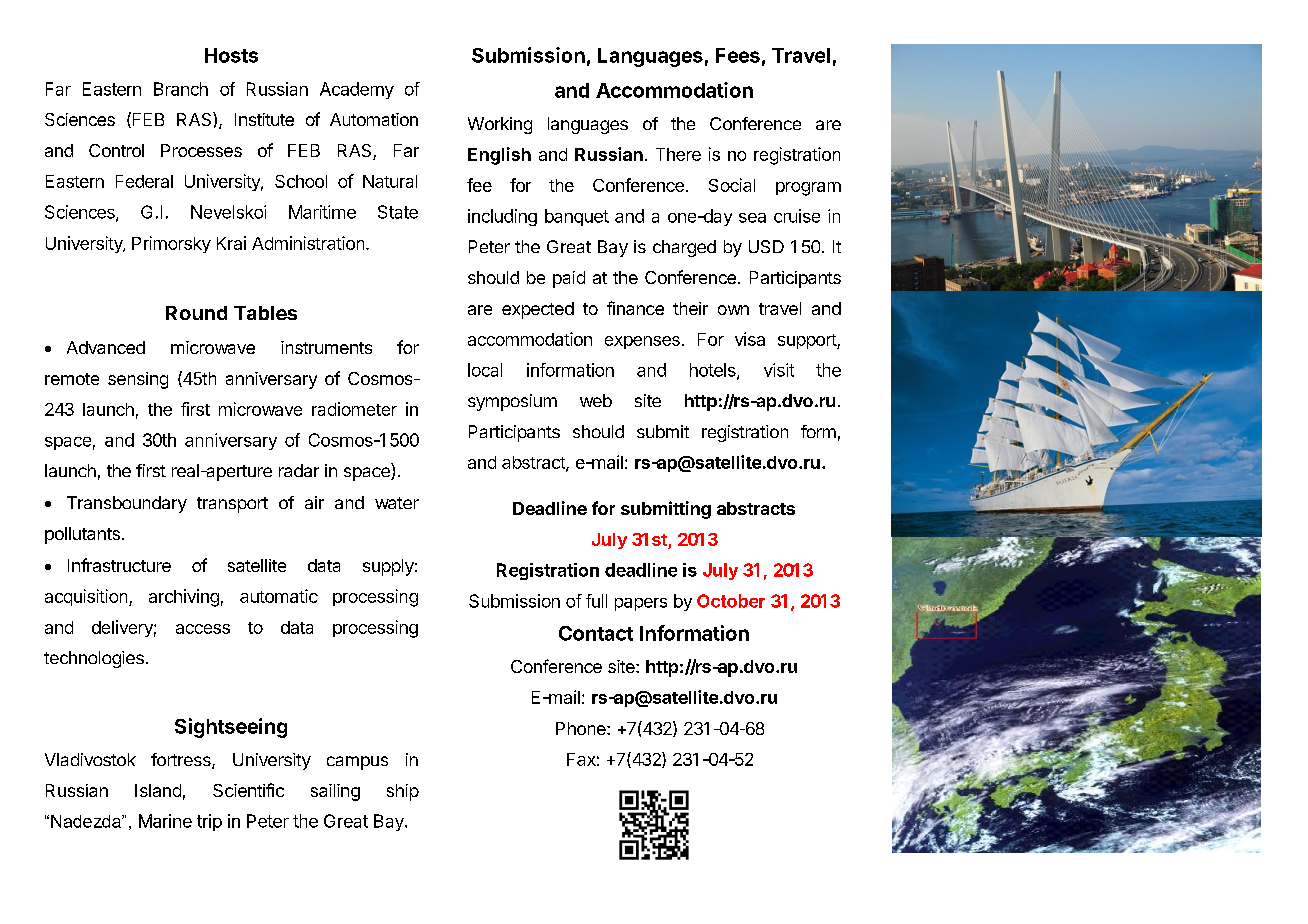 The image size is (1308, 924). Describe the element at coordinates (684, 248) in the screenshot. I see `charged` at that location.
